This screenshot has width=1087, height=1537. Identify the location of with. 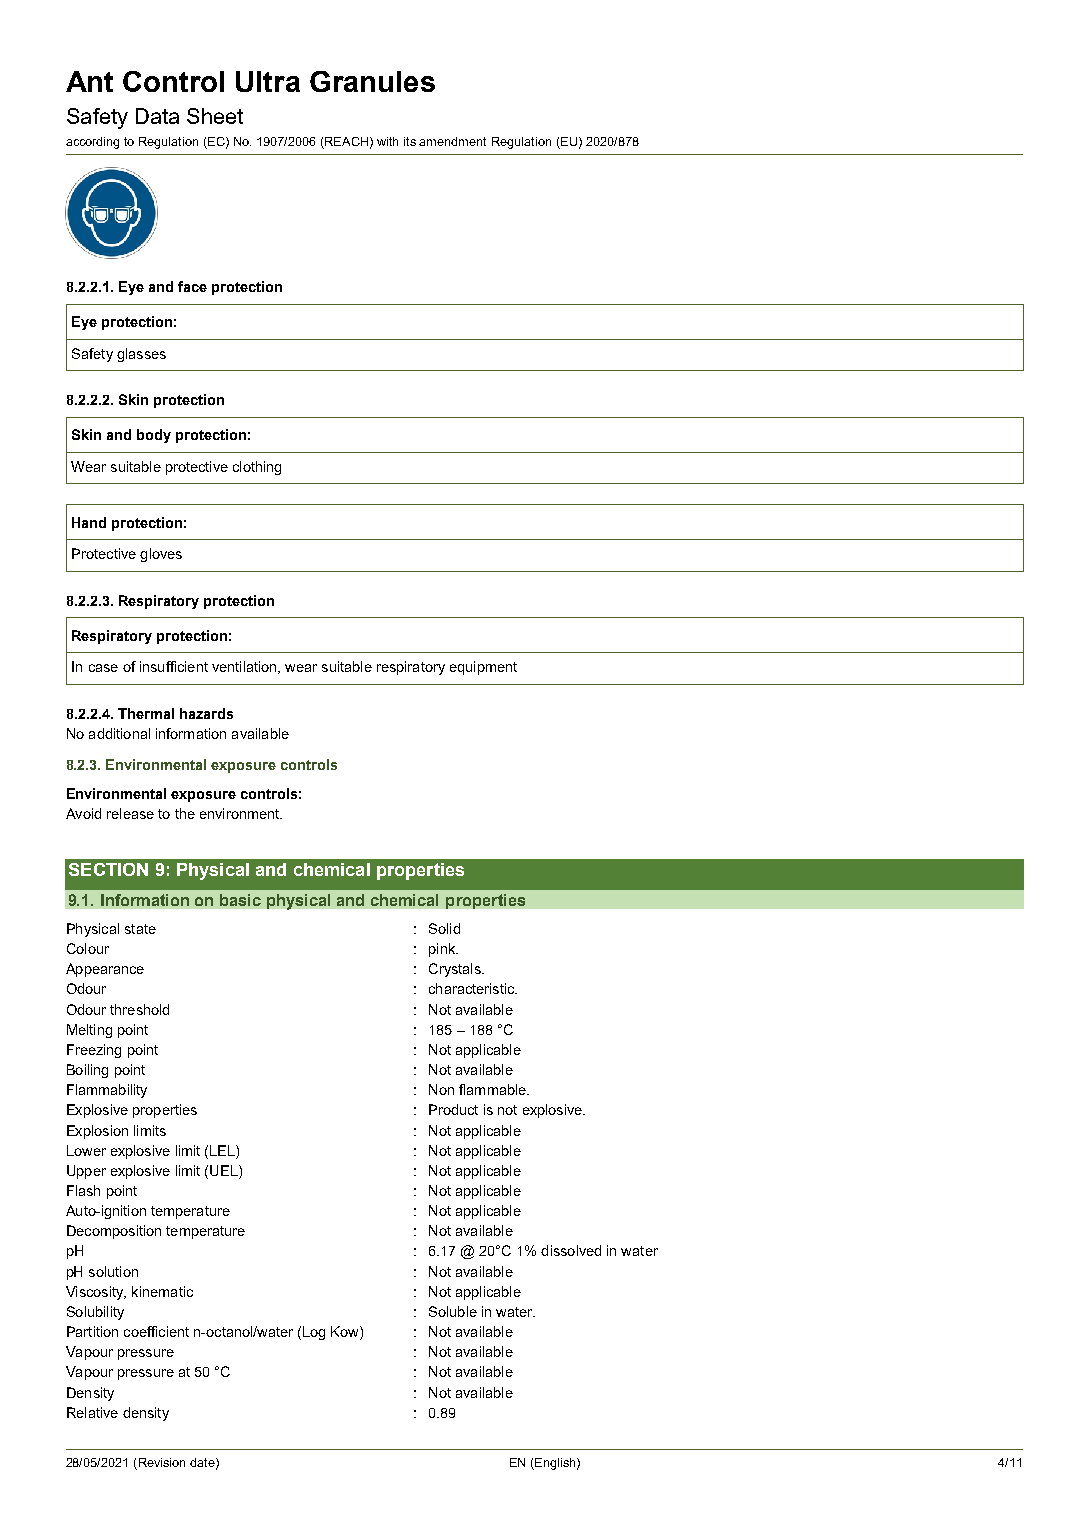
(387, 141).
